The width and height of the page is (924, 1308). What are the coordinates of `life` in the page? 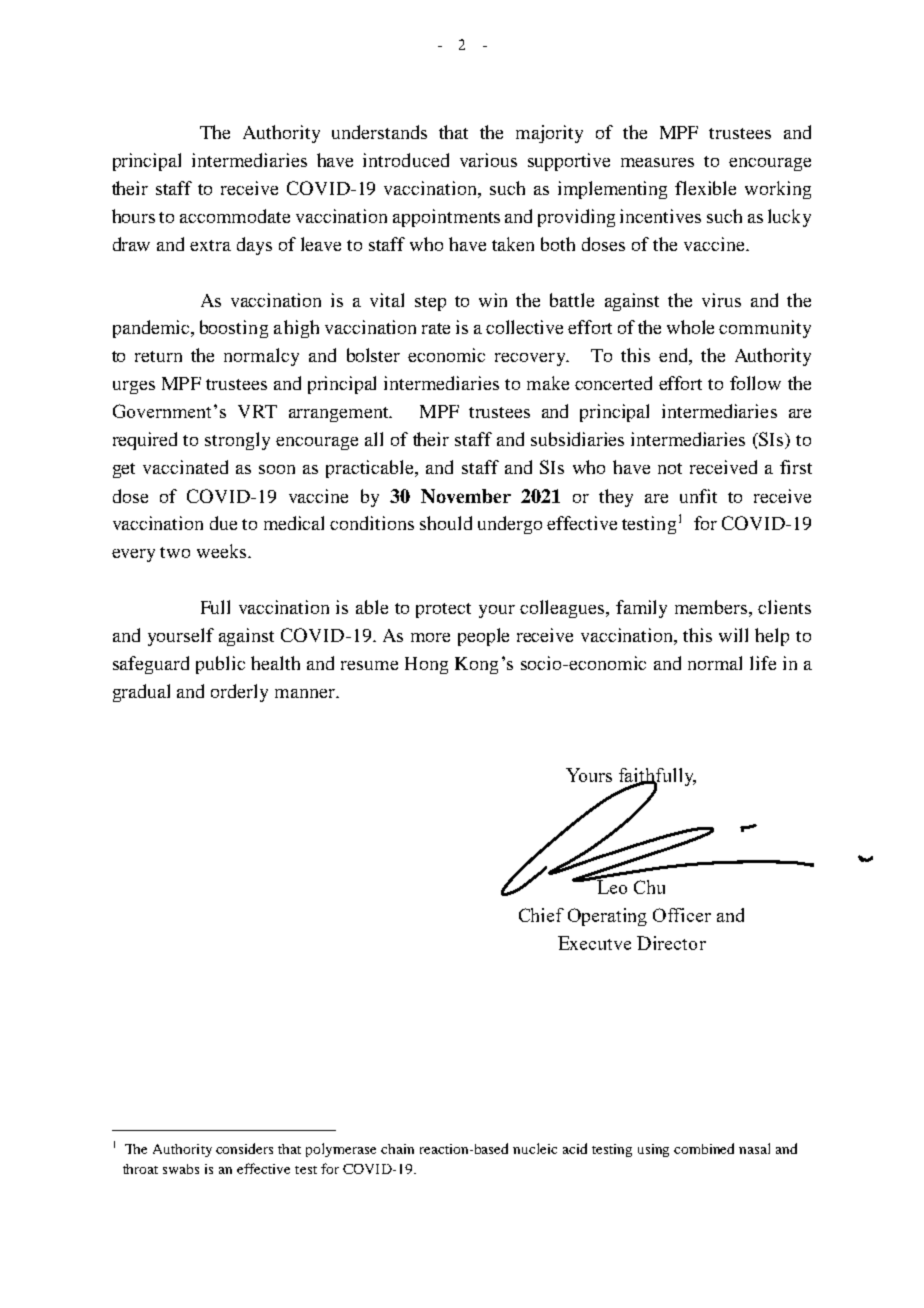 It's located at (763, 663).
